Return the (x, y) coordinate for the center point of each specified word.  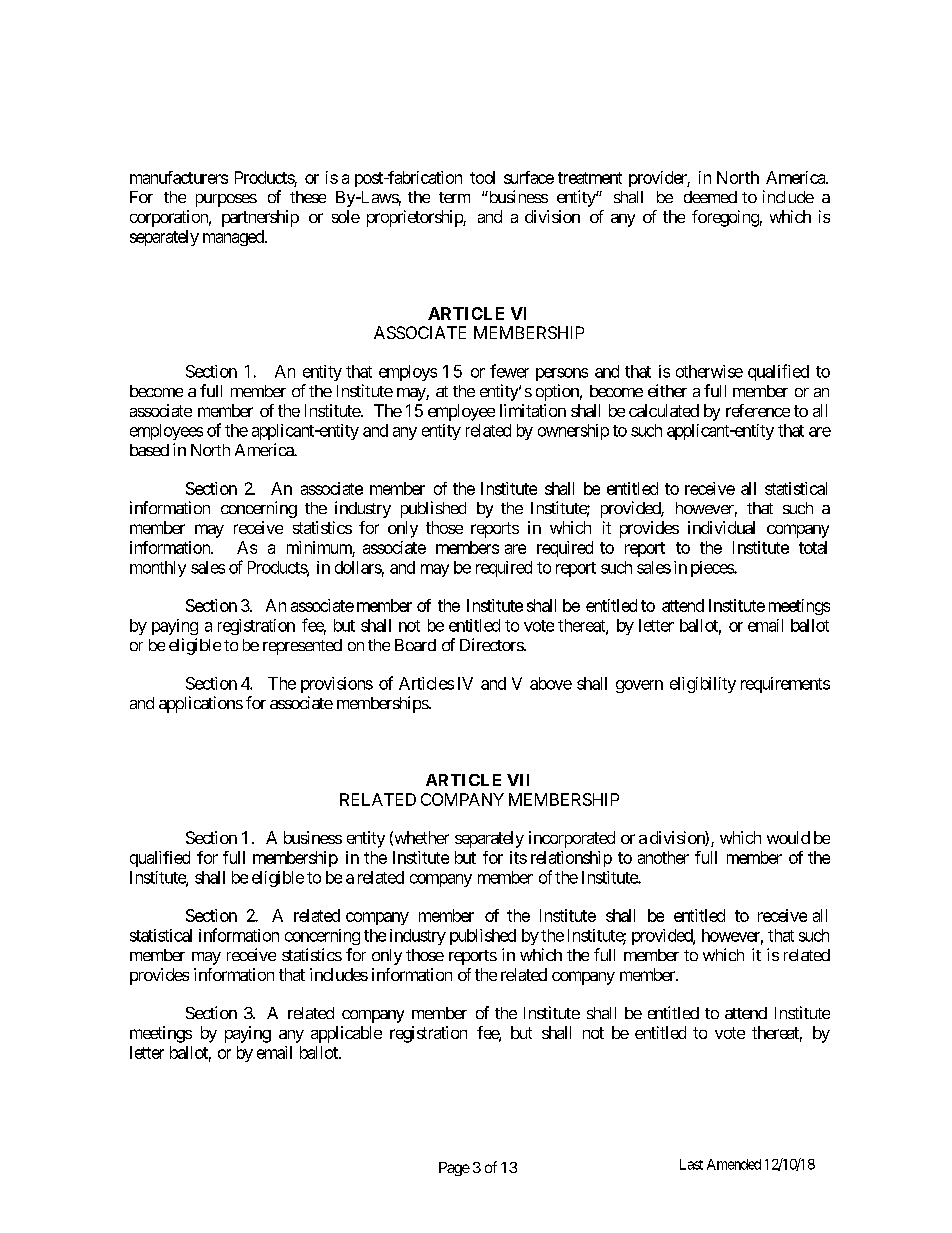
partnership (260, 218)
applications (201, 704)
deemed (710, 197)
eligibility (703, 685)
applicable (346, 1034)
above (551, 683)
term (454, 197)
